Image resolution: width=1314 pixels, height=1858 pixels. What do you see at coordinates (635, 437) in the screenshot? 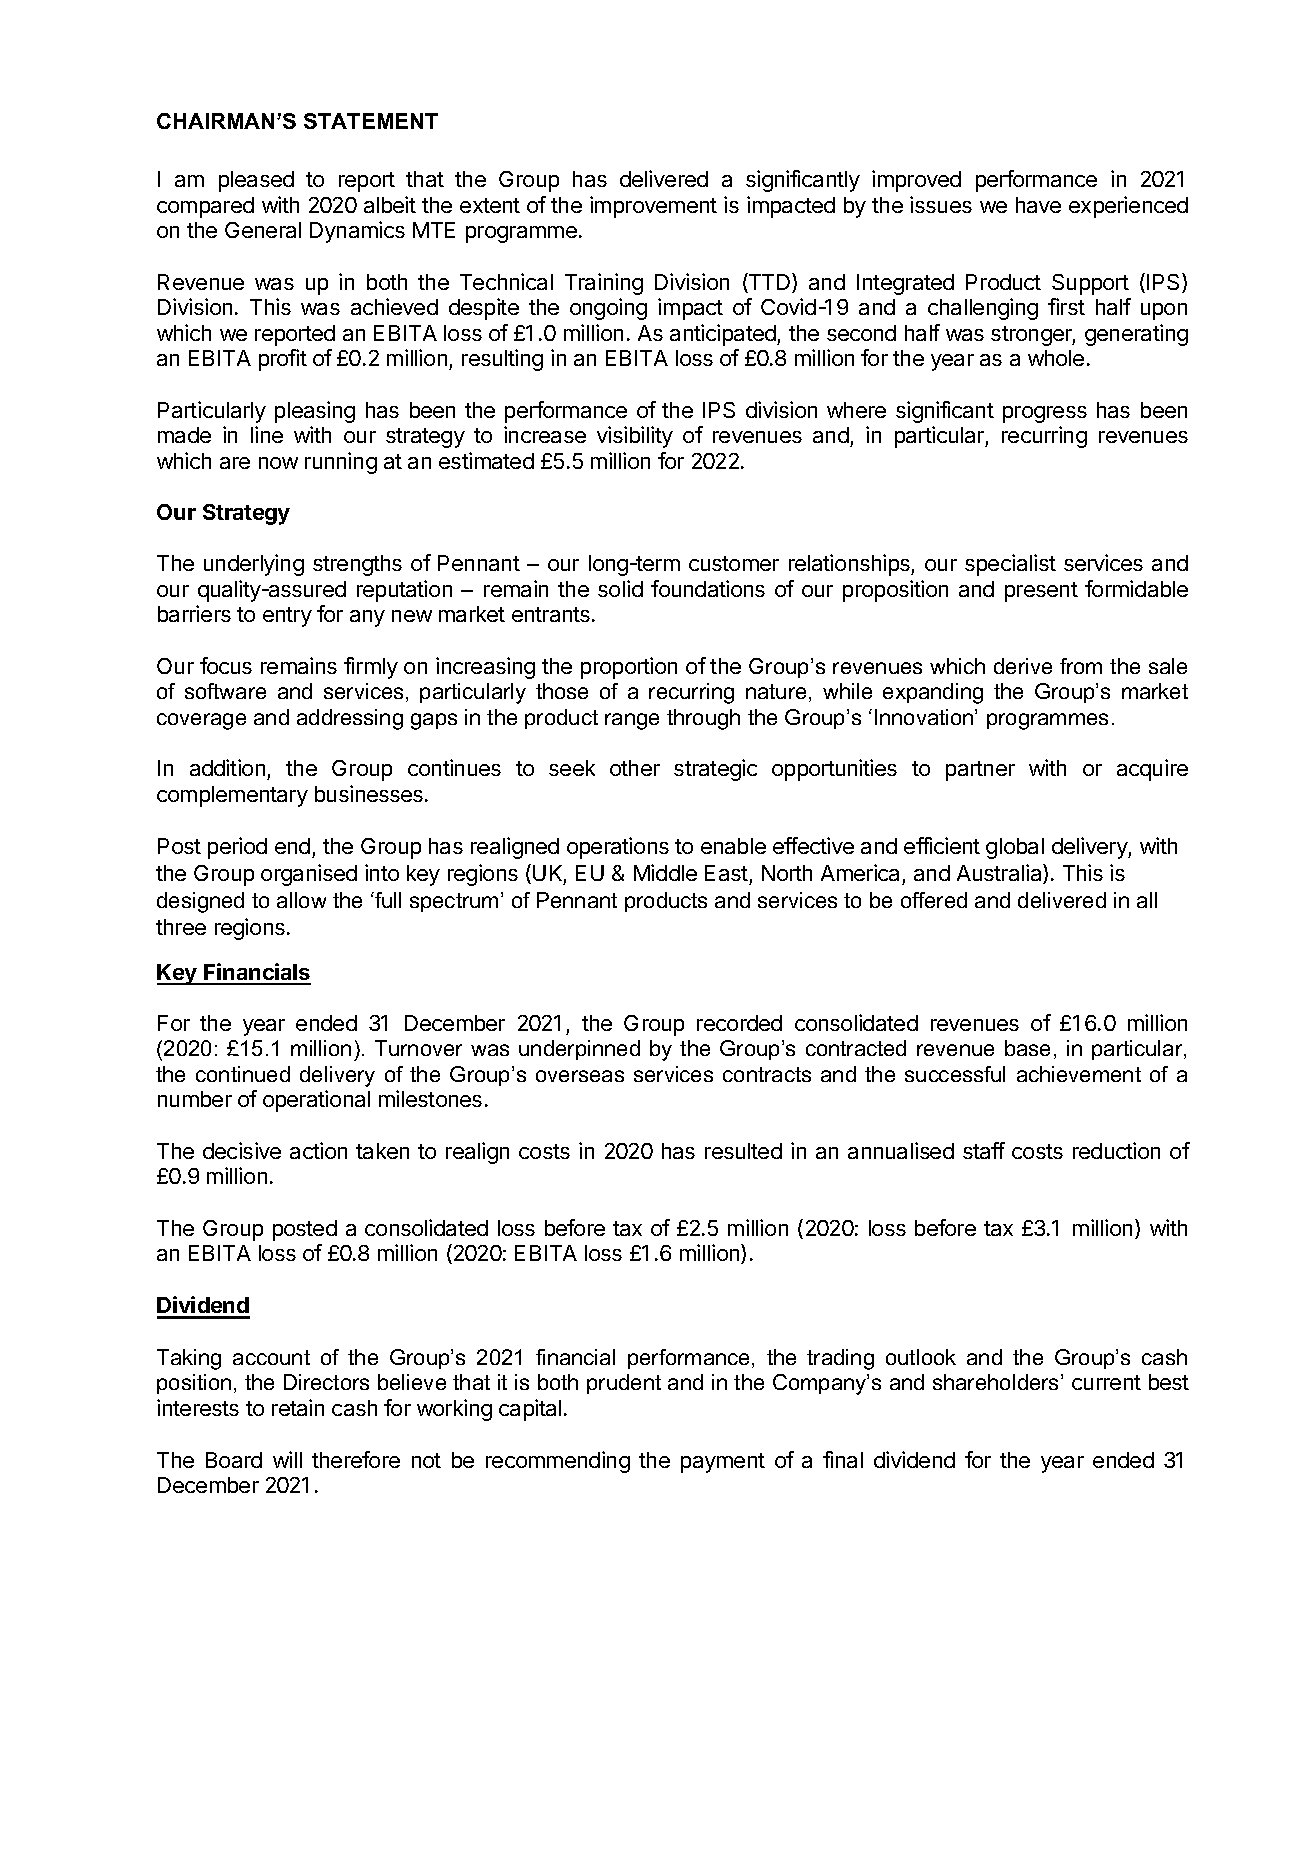
I see `visibility` at bounding box center [635, 437].
